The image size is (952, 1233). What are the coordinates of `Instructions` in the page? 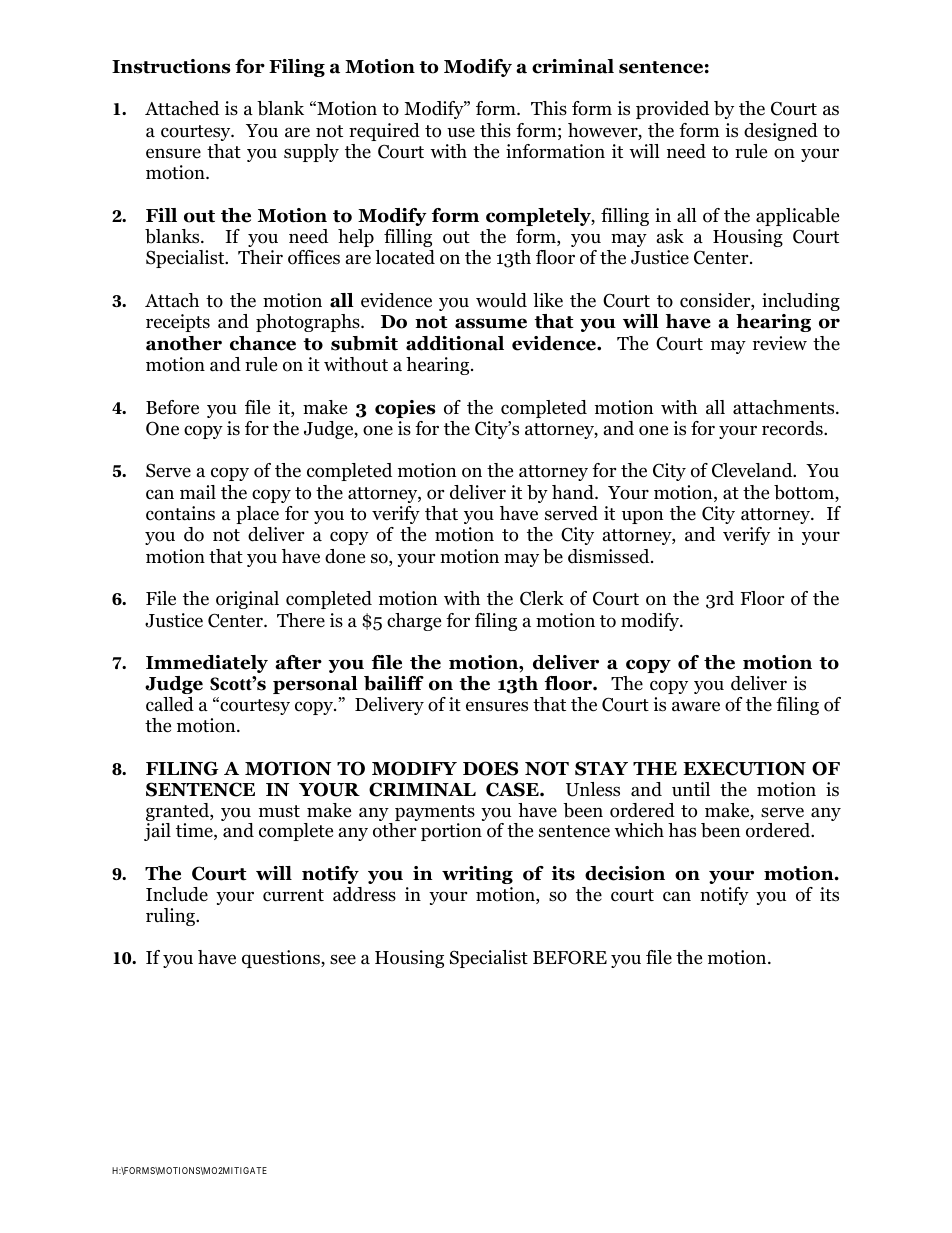 It's located at (171, 66).
